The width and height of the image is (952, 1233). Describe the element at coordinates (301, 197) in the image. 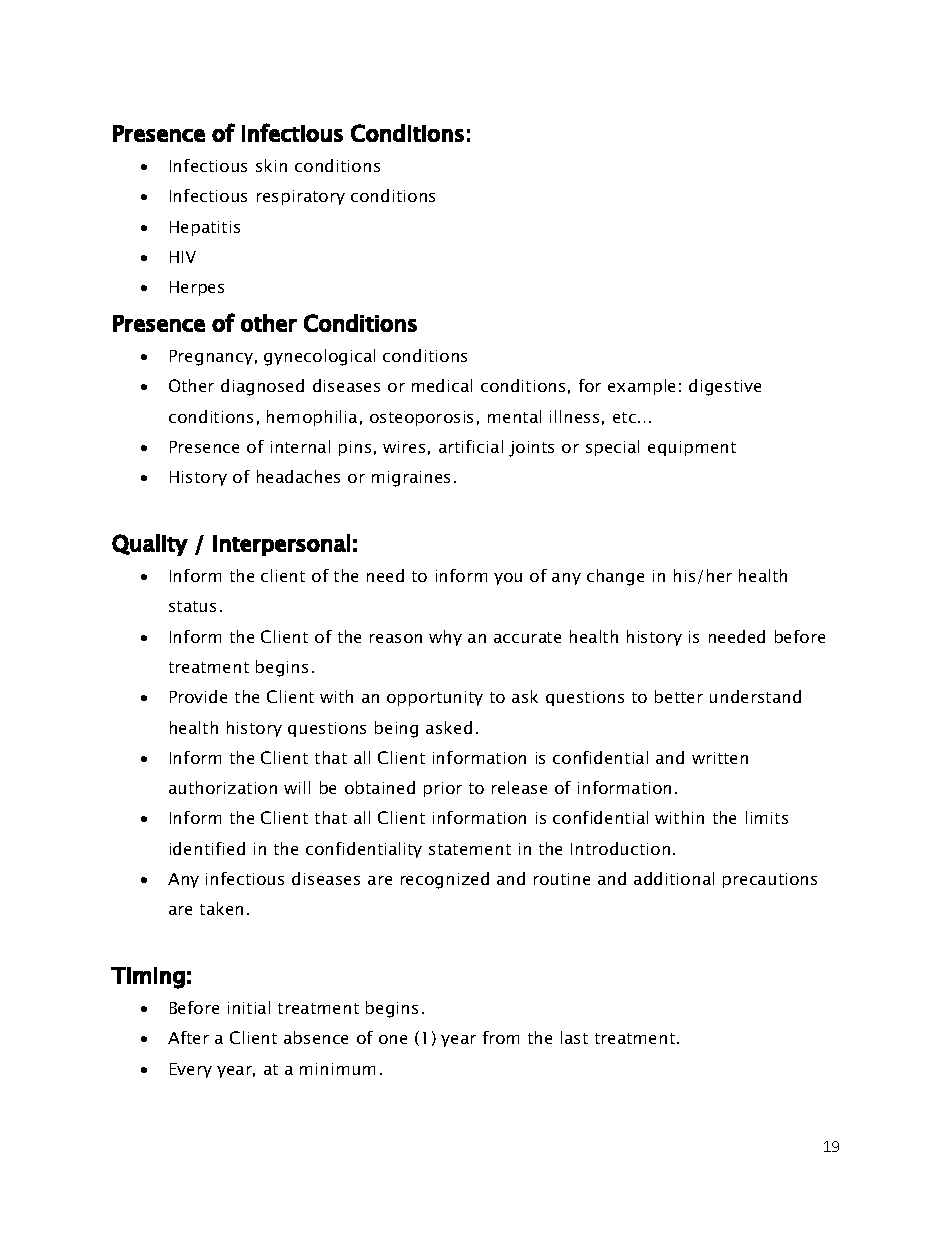

I see `respiratory` at that location.
